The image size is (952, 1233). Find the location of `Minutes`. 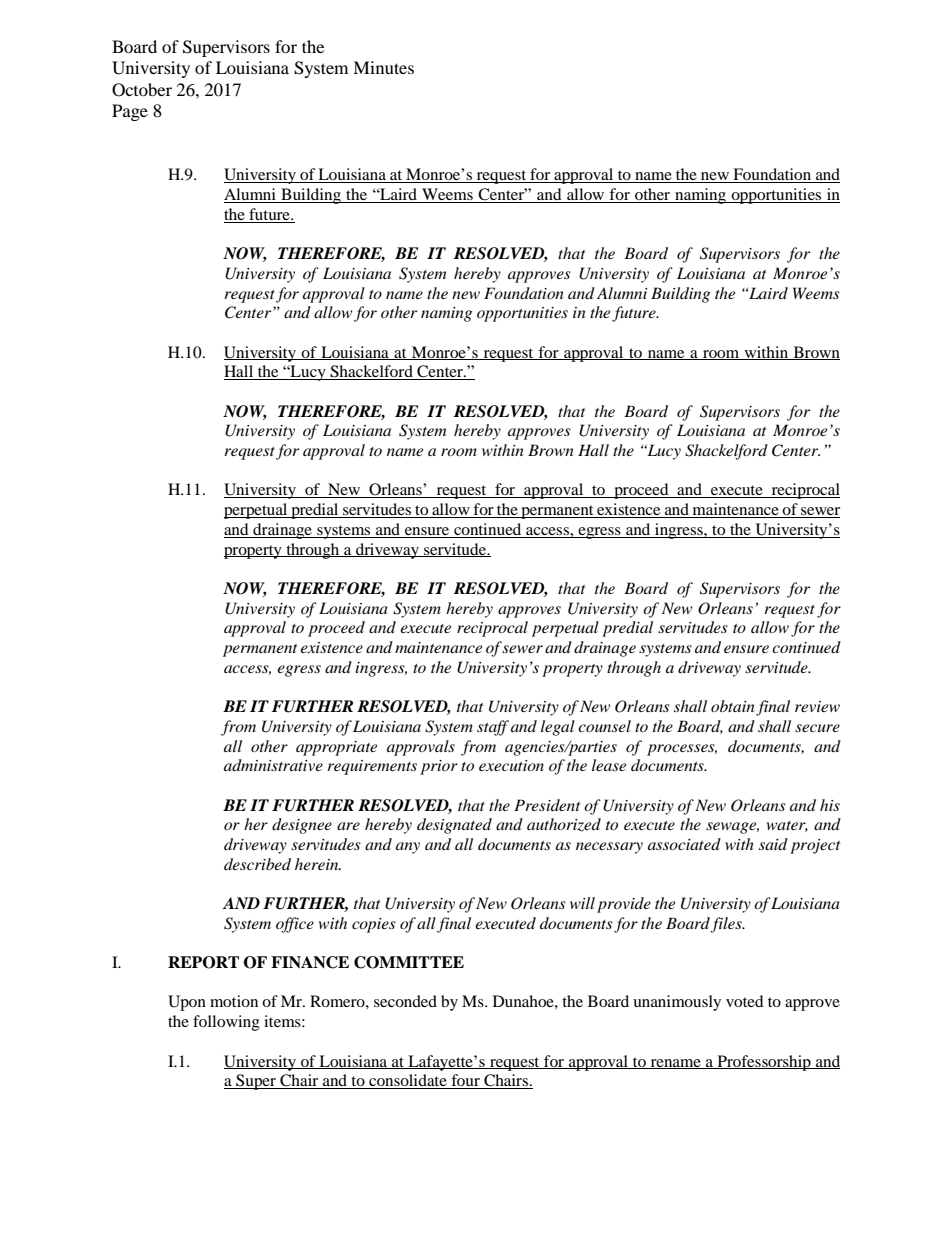

Minutes is located at coordinates (383, 67).
